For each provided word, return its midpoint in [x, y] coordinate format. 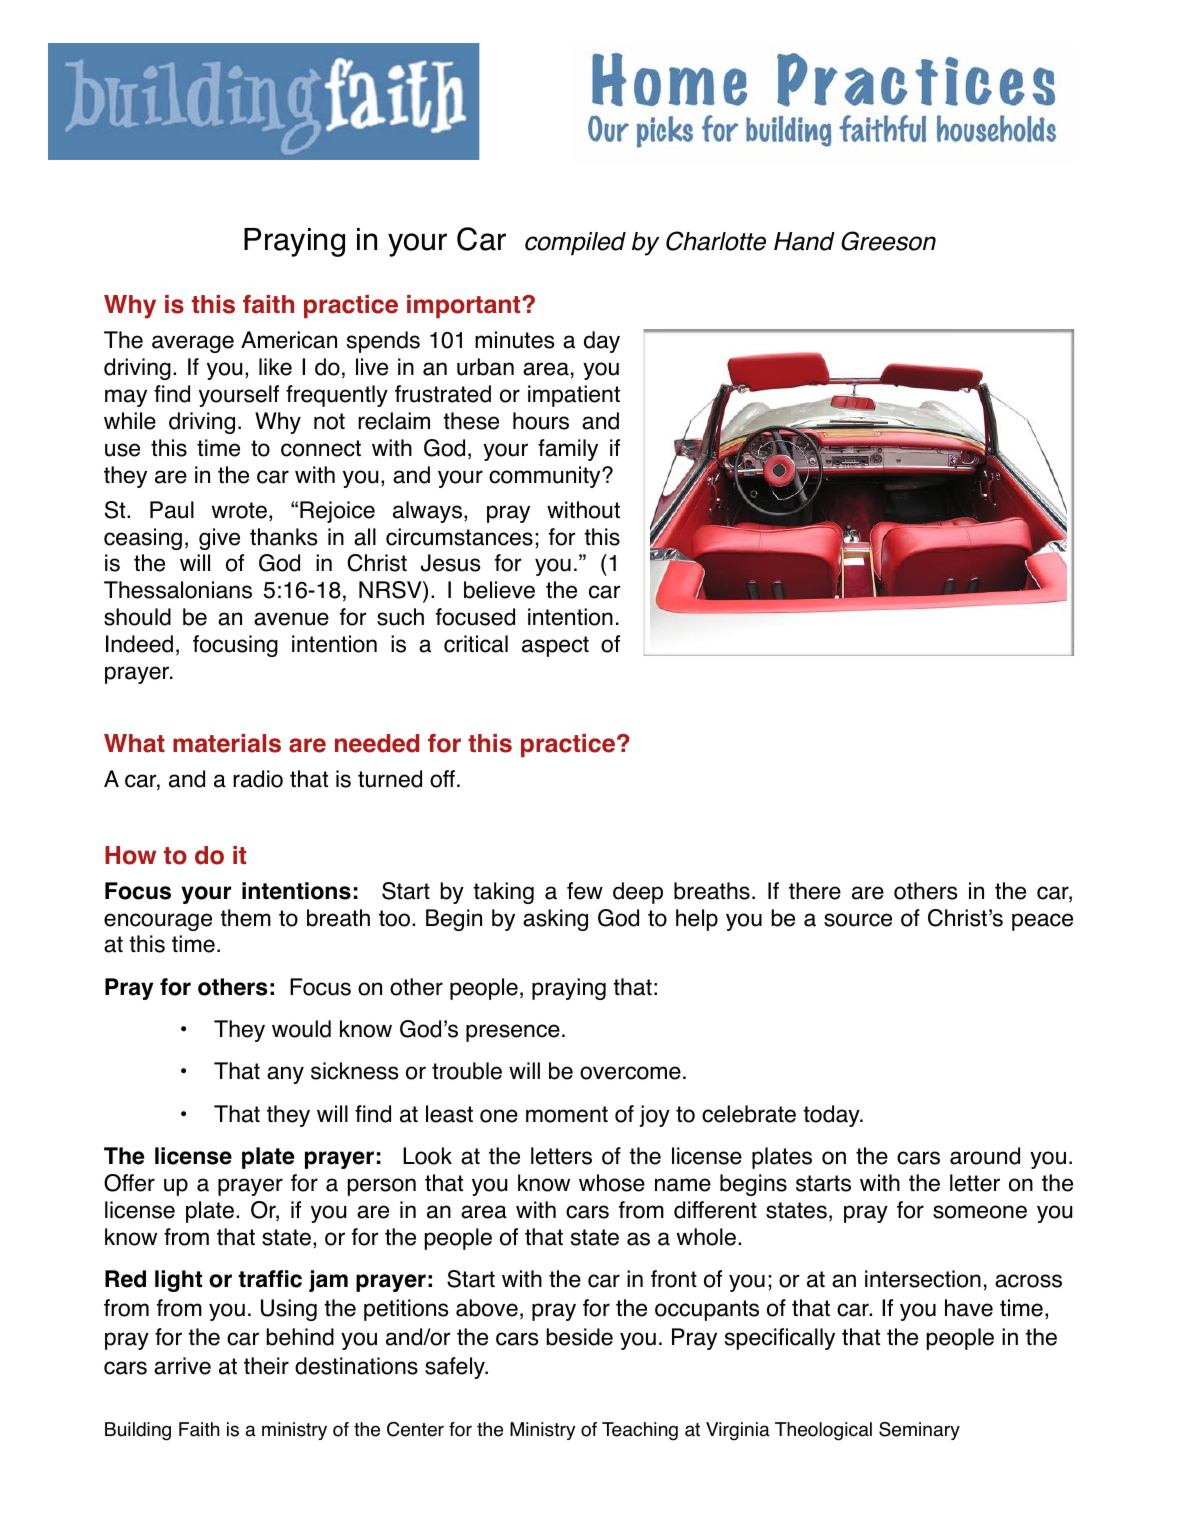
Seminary [919, 1431]
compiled [575, 244]
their [266, 1366]
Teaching [640, 1431]
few [585, 891]
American [289, 340]
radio [258, 779]
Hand [804, 241]
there [815, 891]
